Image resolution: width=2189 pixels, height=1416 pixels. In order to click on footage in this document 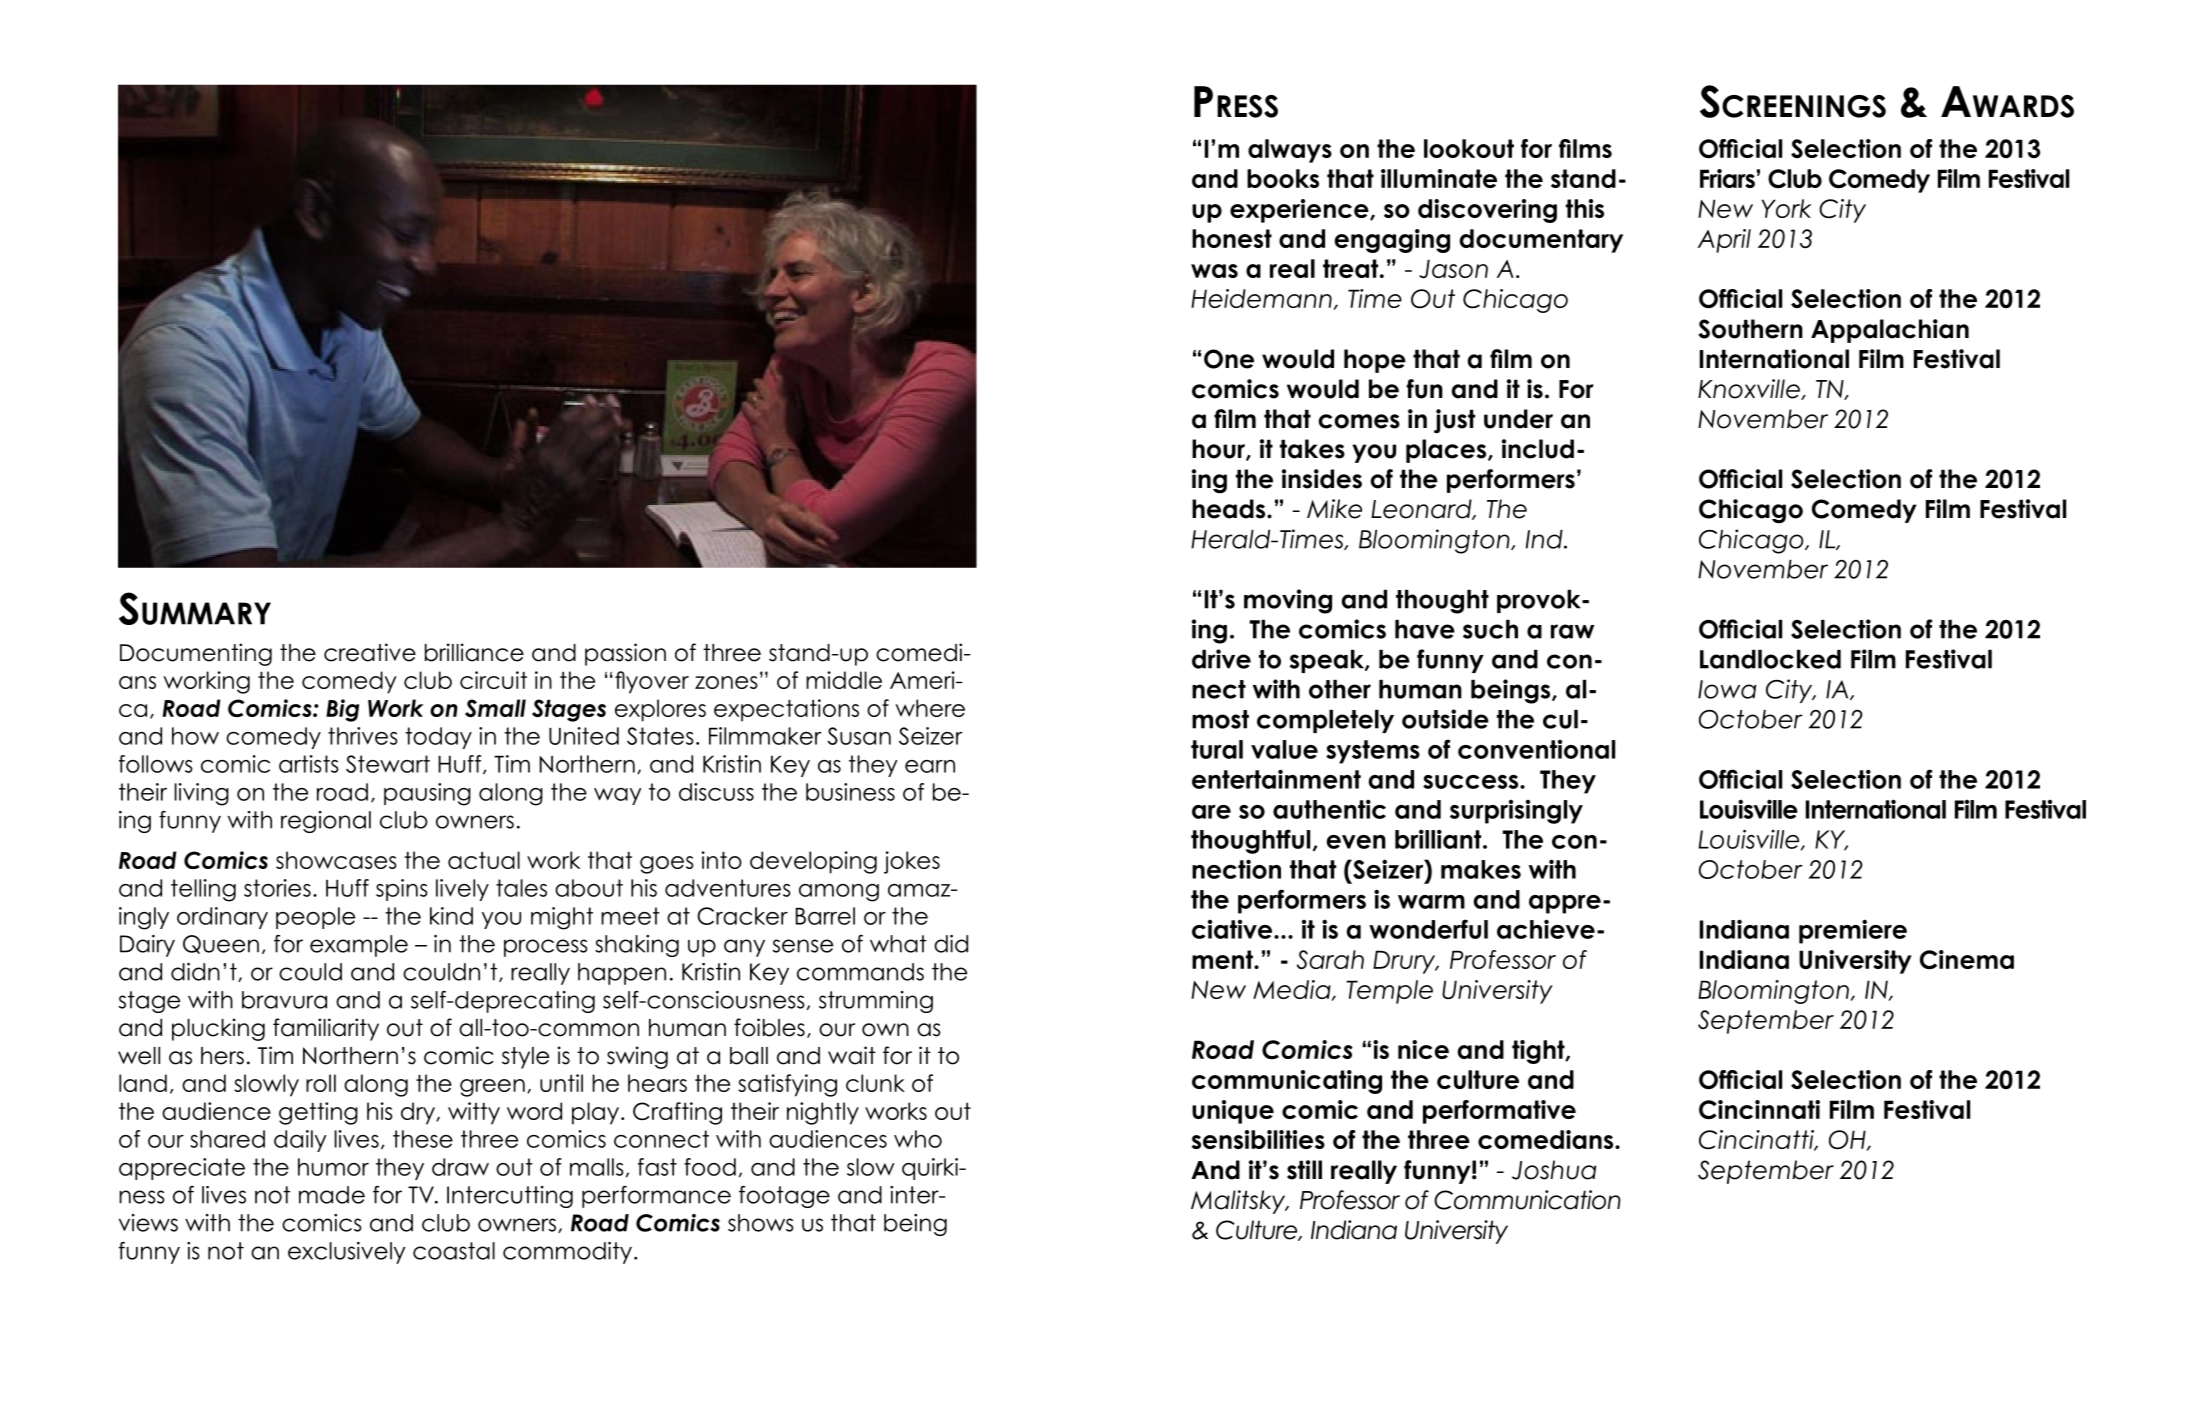, I will do `click(784, 1197)`.
